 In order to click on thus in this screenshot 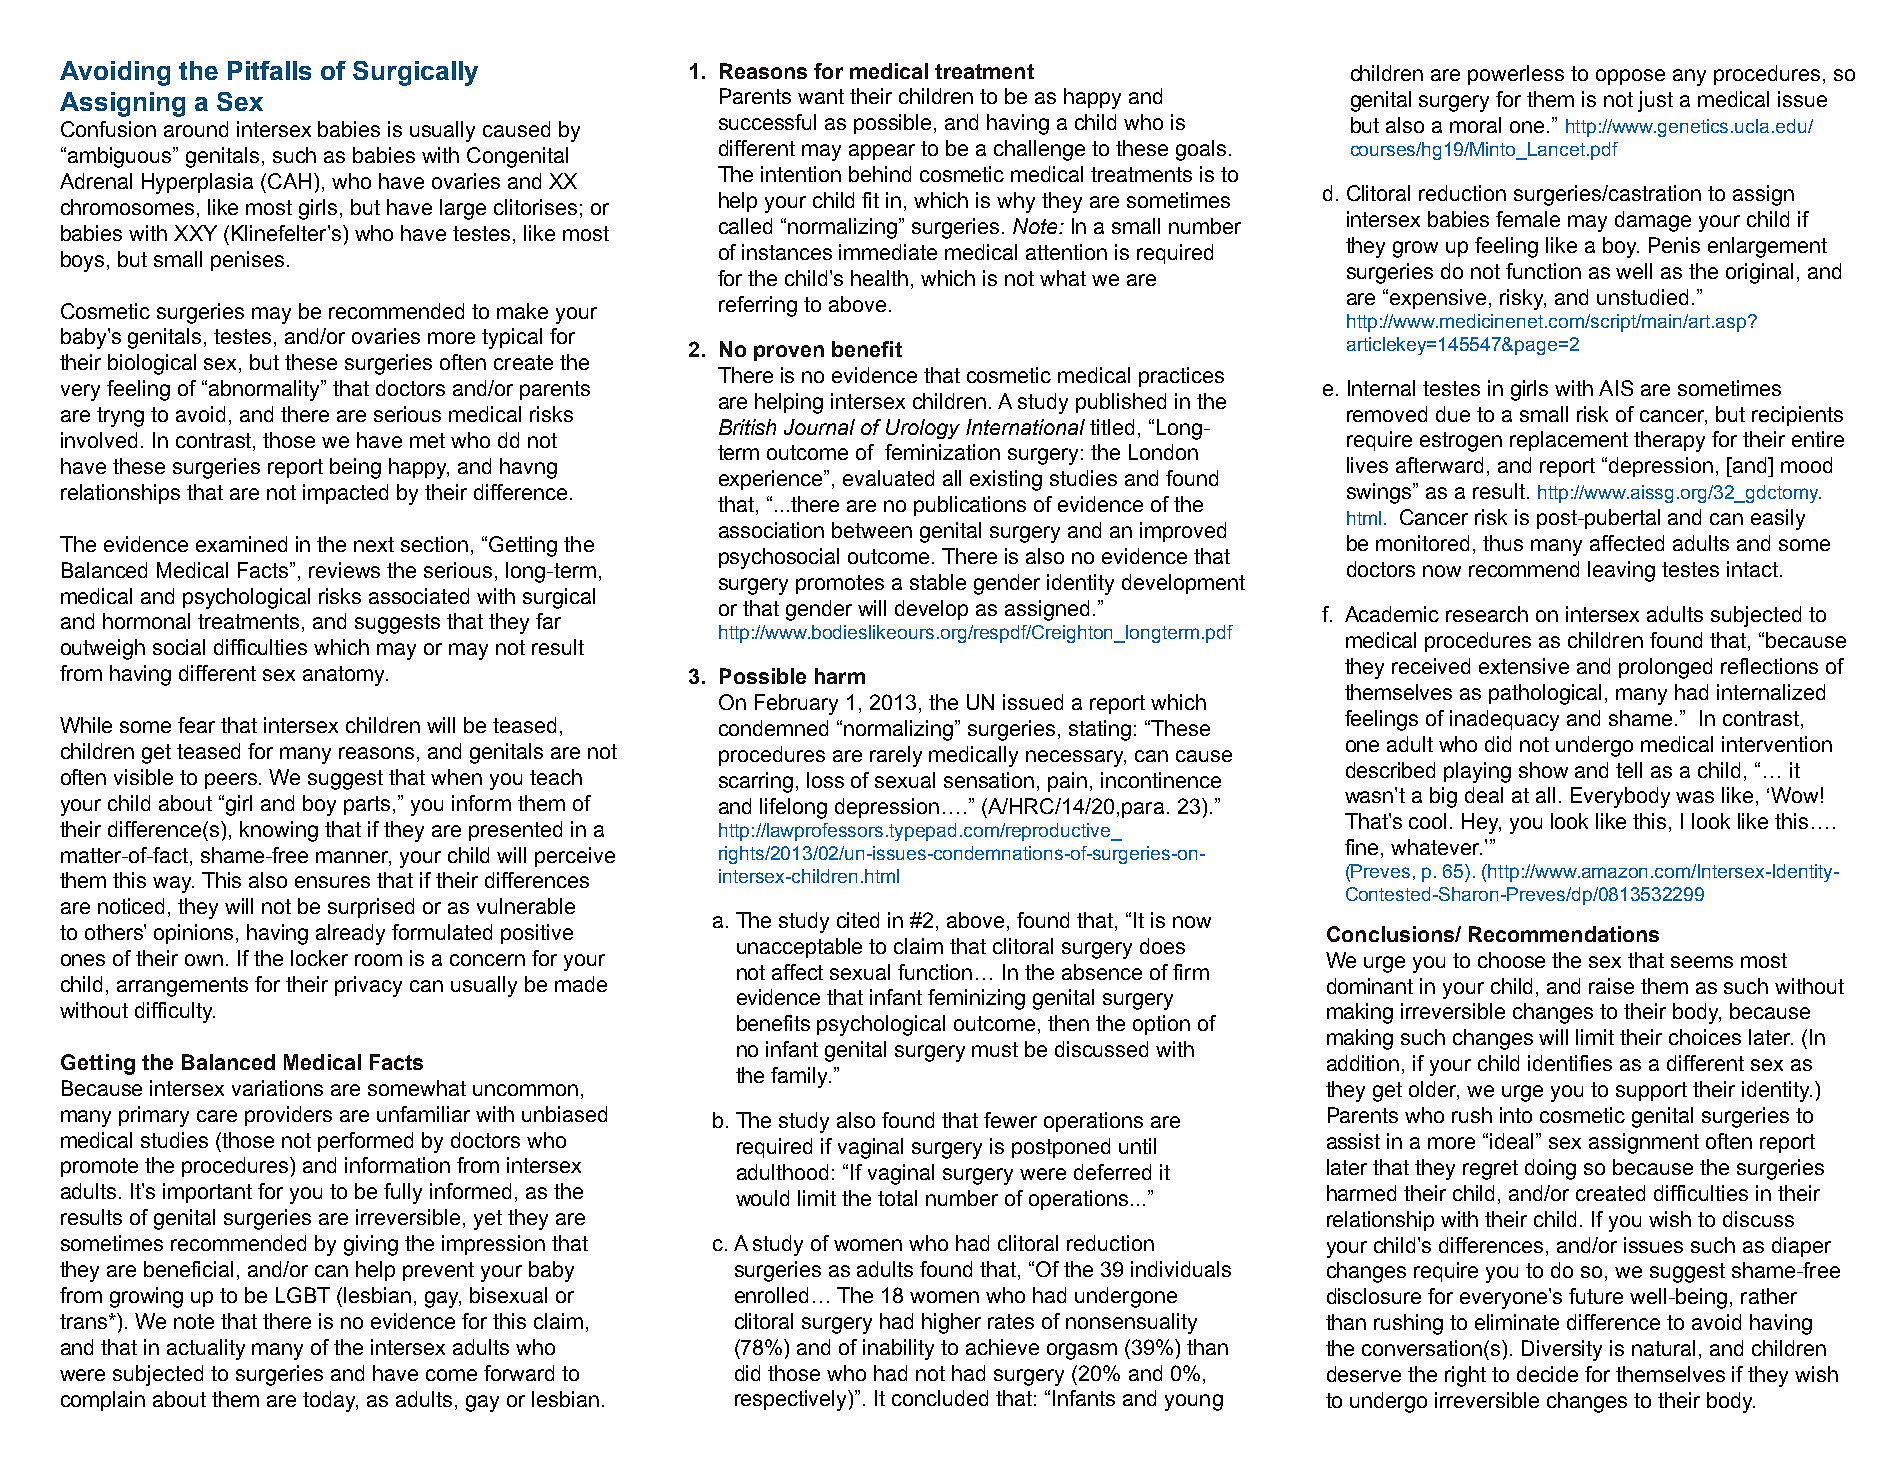, I will do `click(1503, 543)`.
